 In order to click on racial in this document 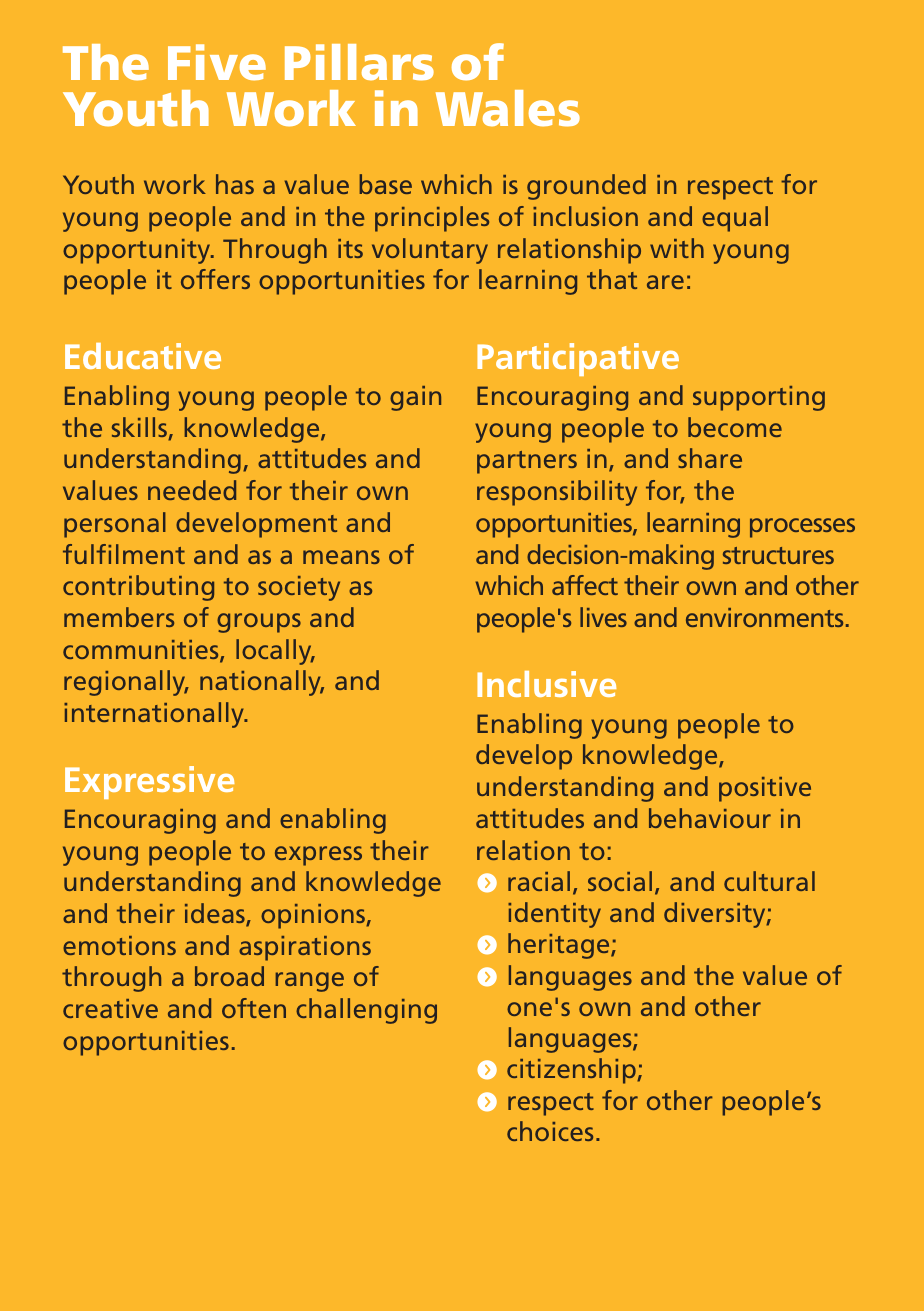, I will do `click(539, 881)`.
